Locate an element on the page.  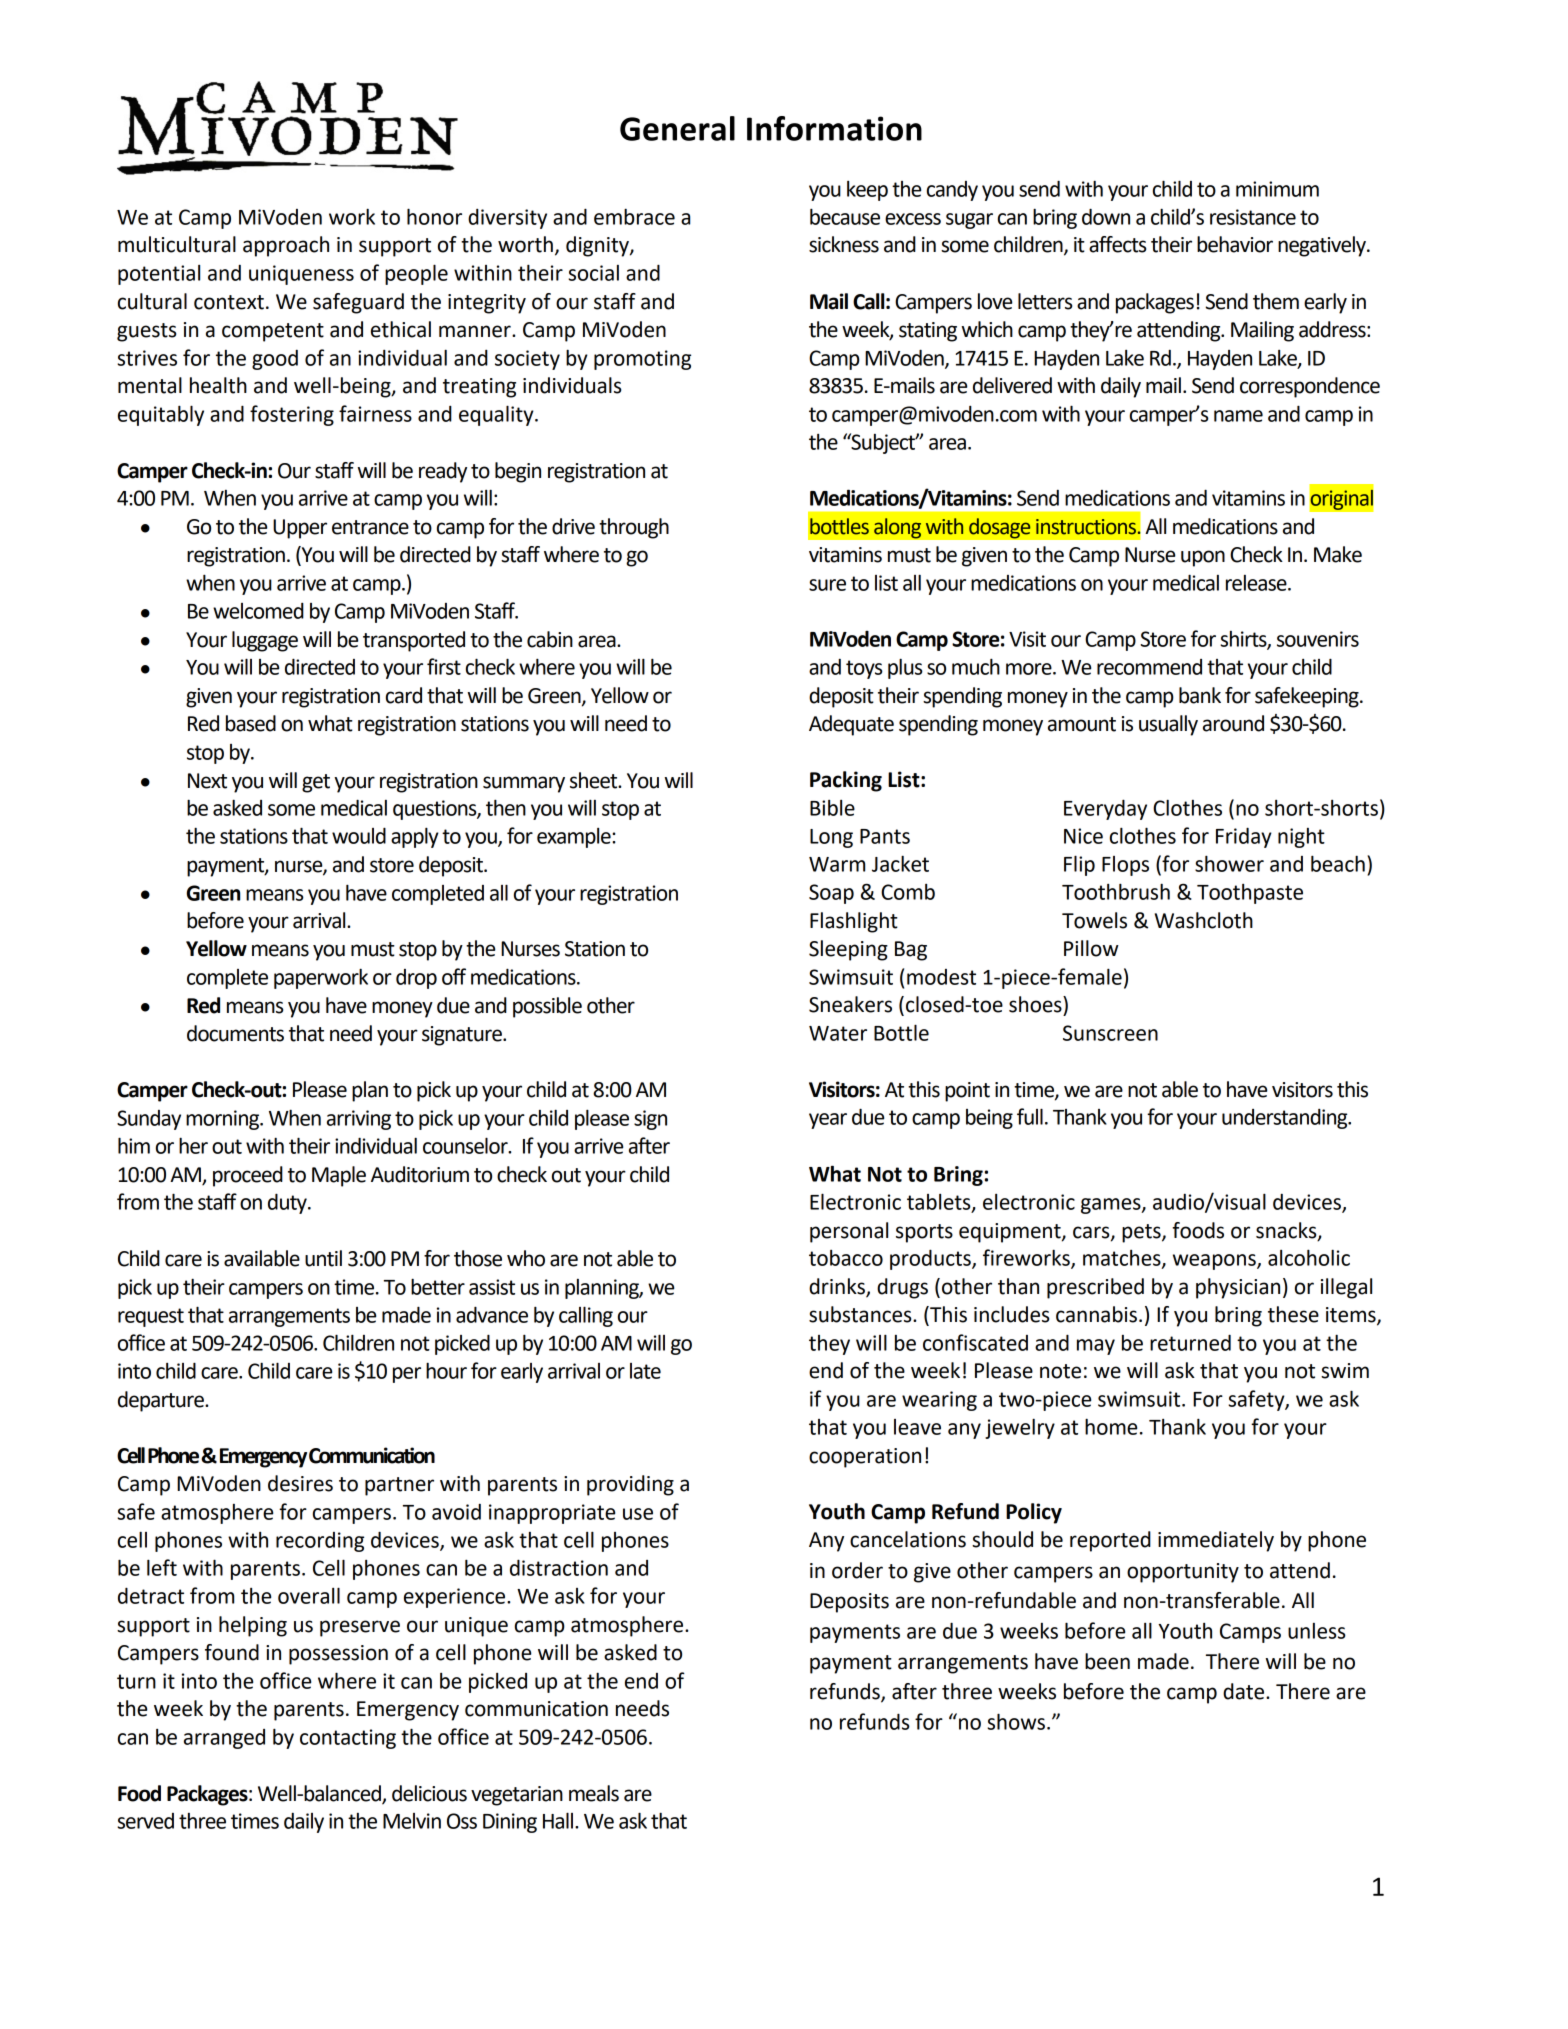
resistance is located at coordinates (1253, 217).
